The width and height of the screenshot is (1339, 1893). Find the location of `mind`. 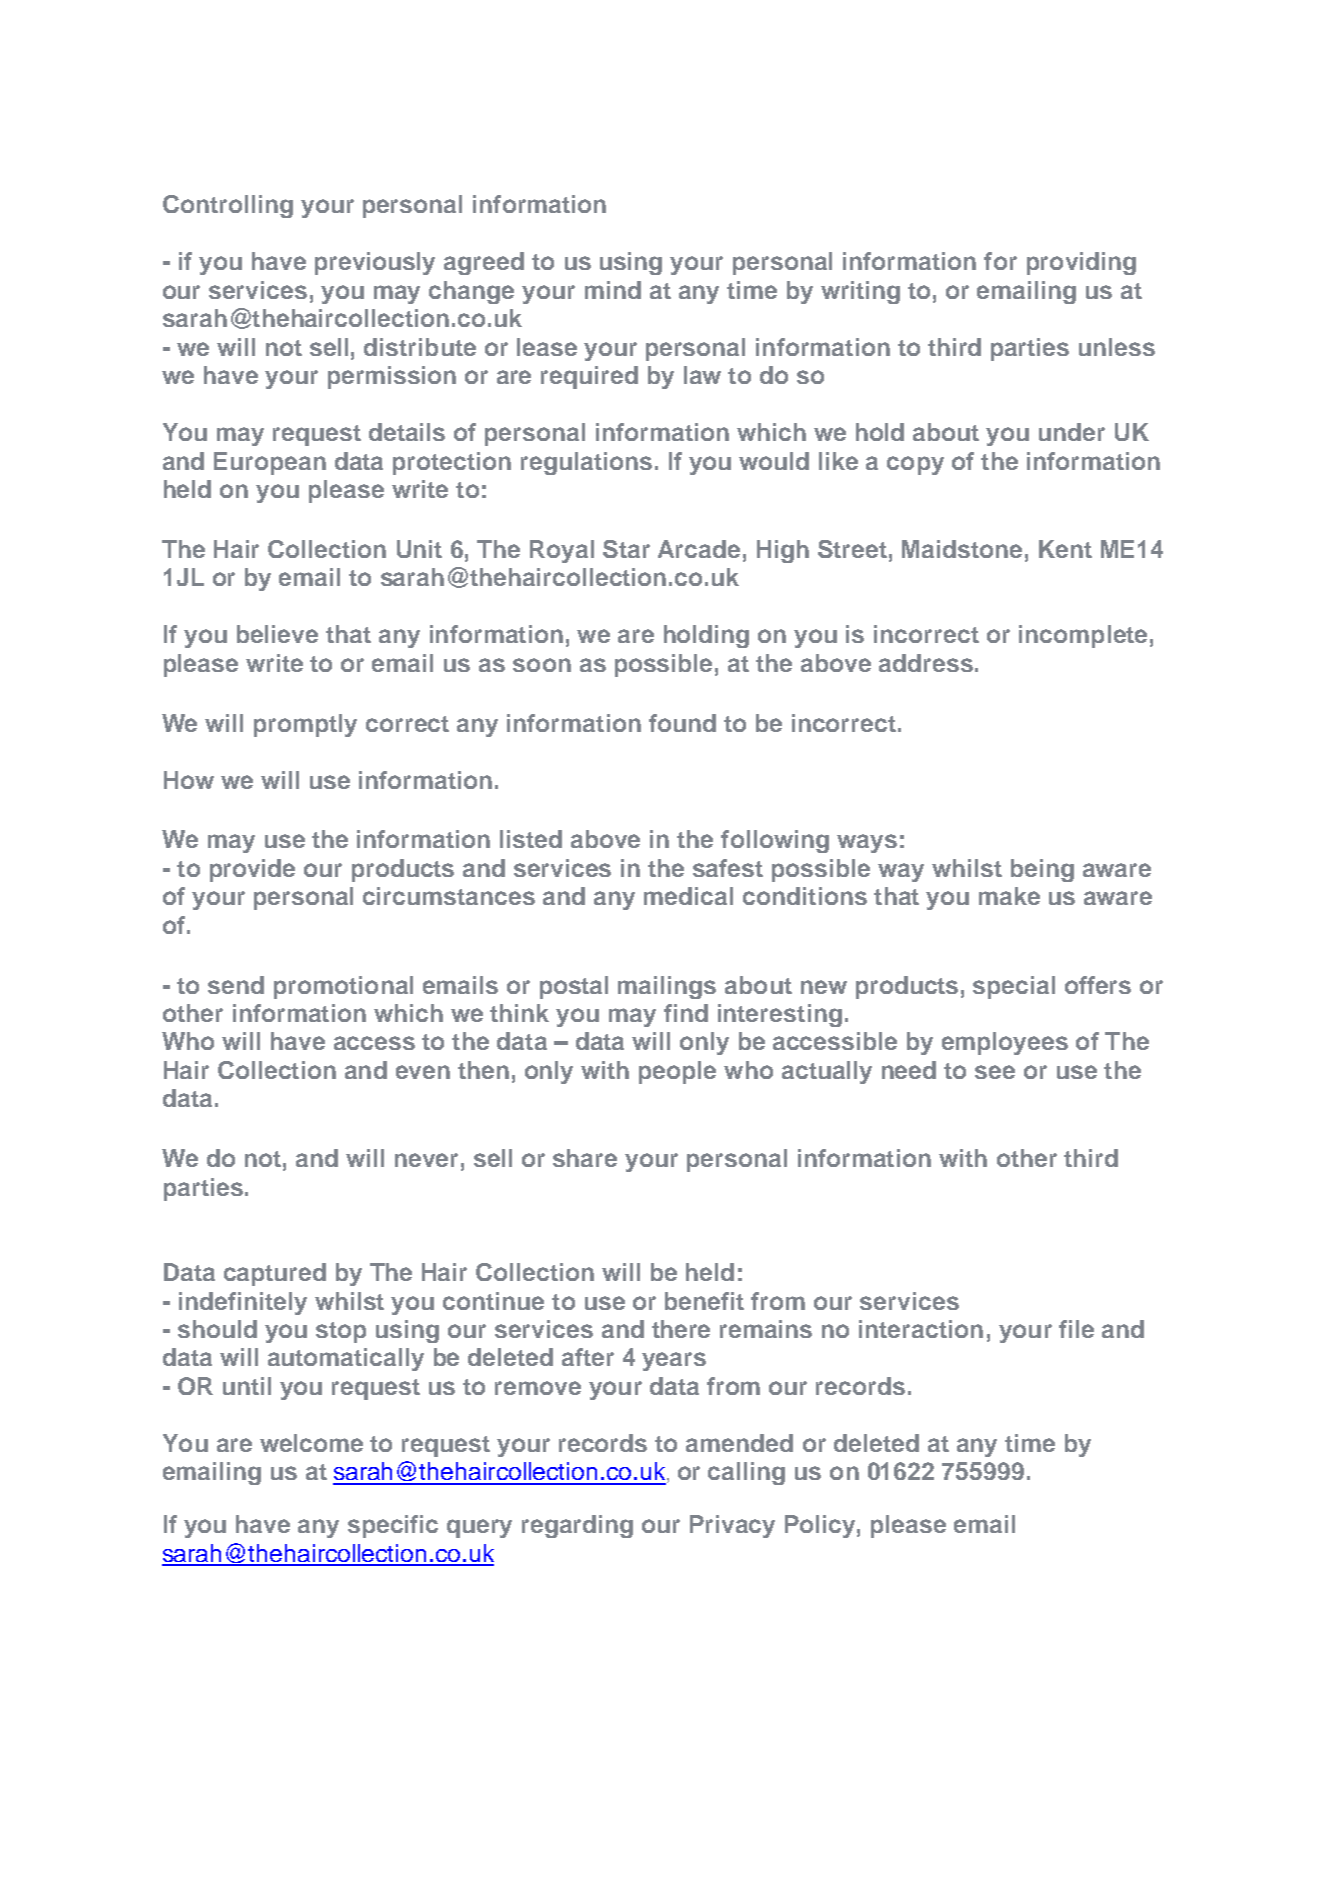

mind is located at coordinates (613, 290).
